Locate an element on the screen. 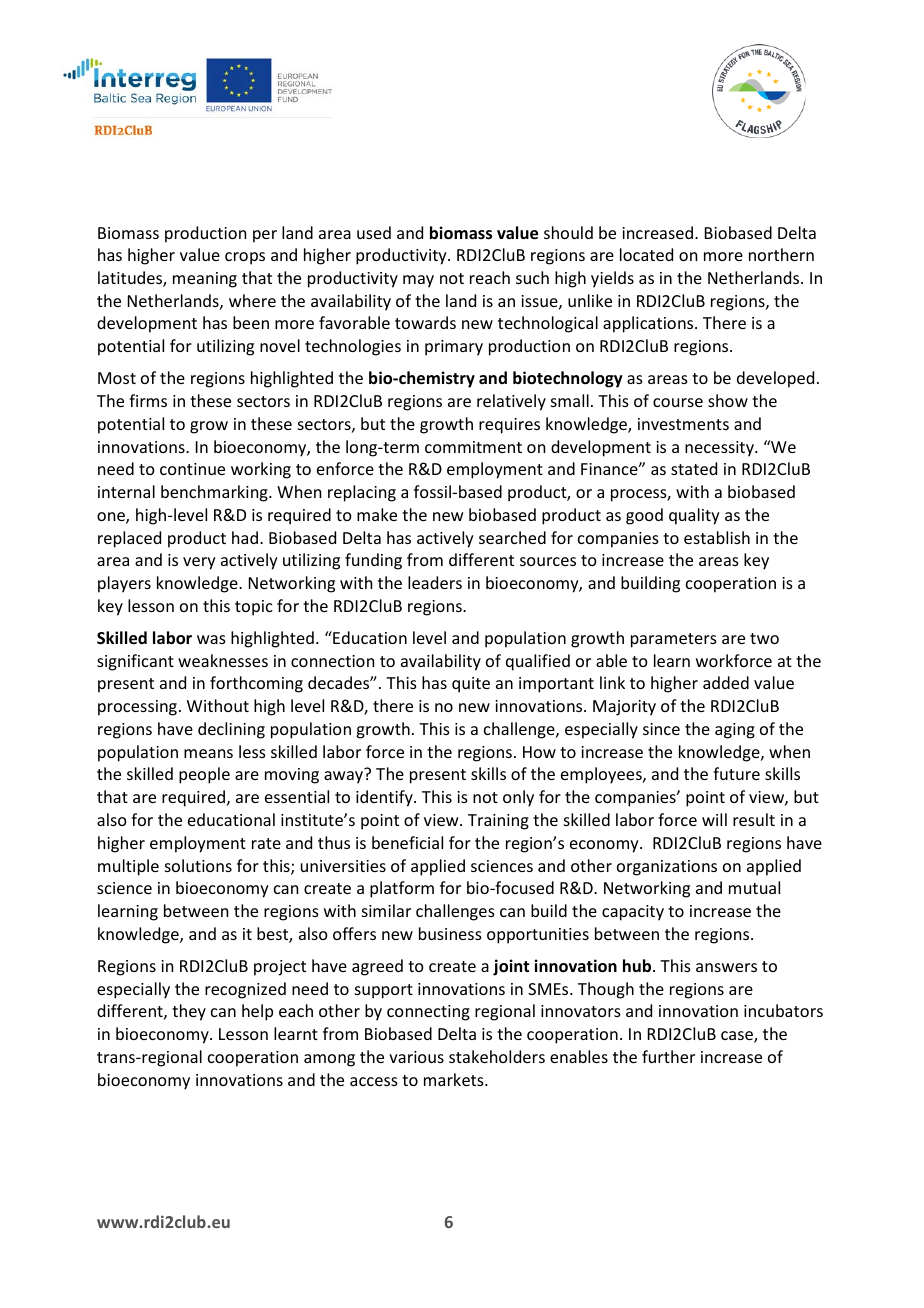 The height and width of the screenshot is (1308, 924). located is located at coordinates (646, 254).
